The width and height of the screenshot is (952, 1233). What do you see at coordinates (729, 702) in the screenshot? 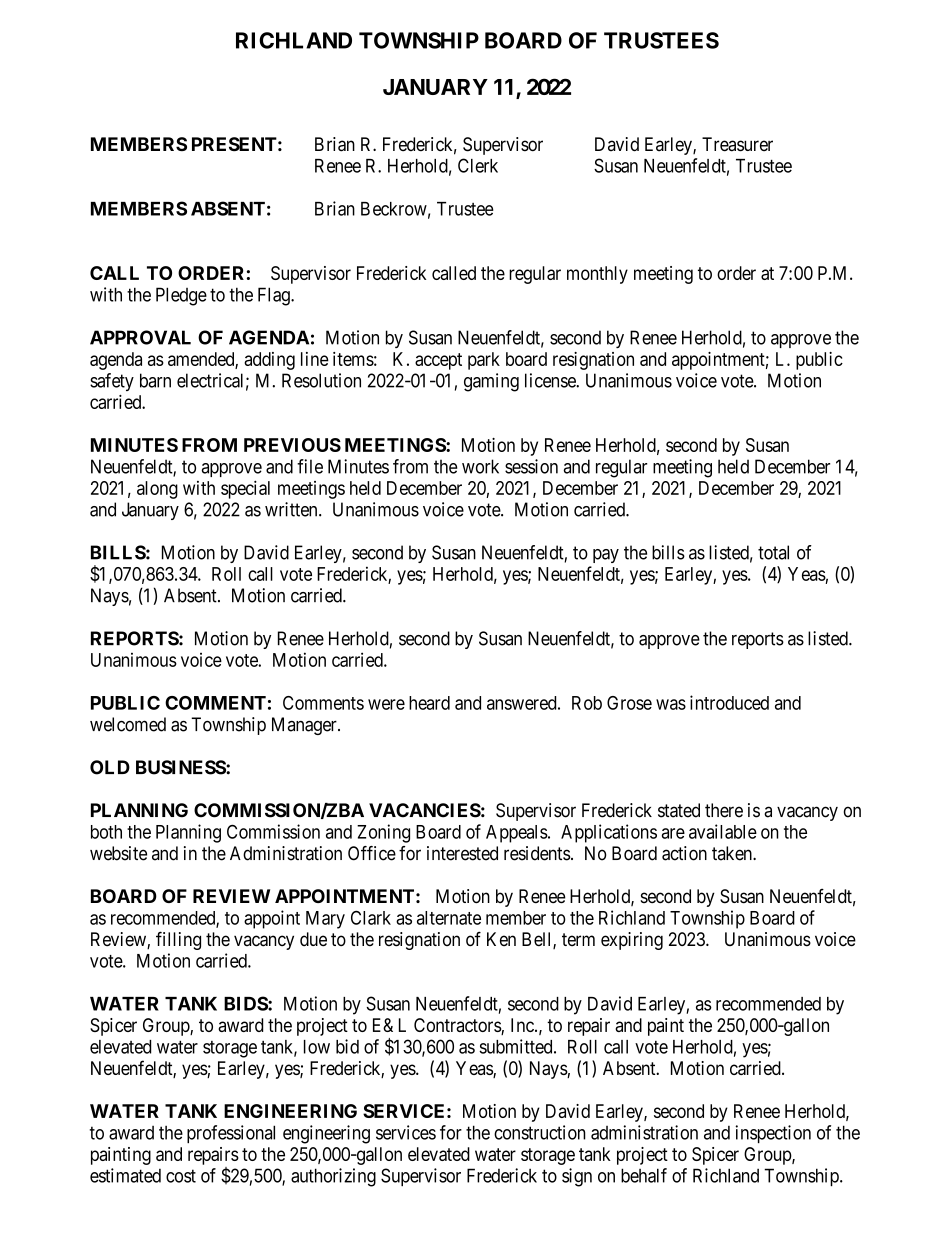
I see `introduced` at bounding box center [729, 702].
